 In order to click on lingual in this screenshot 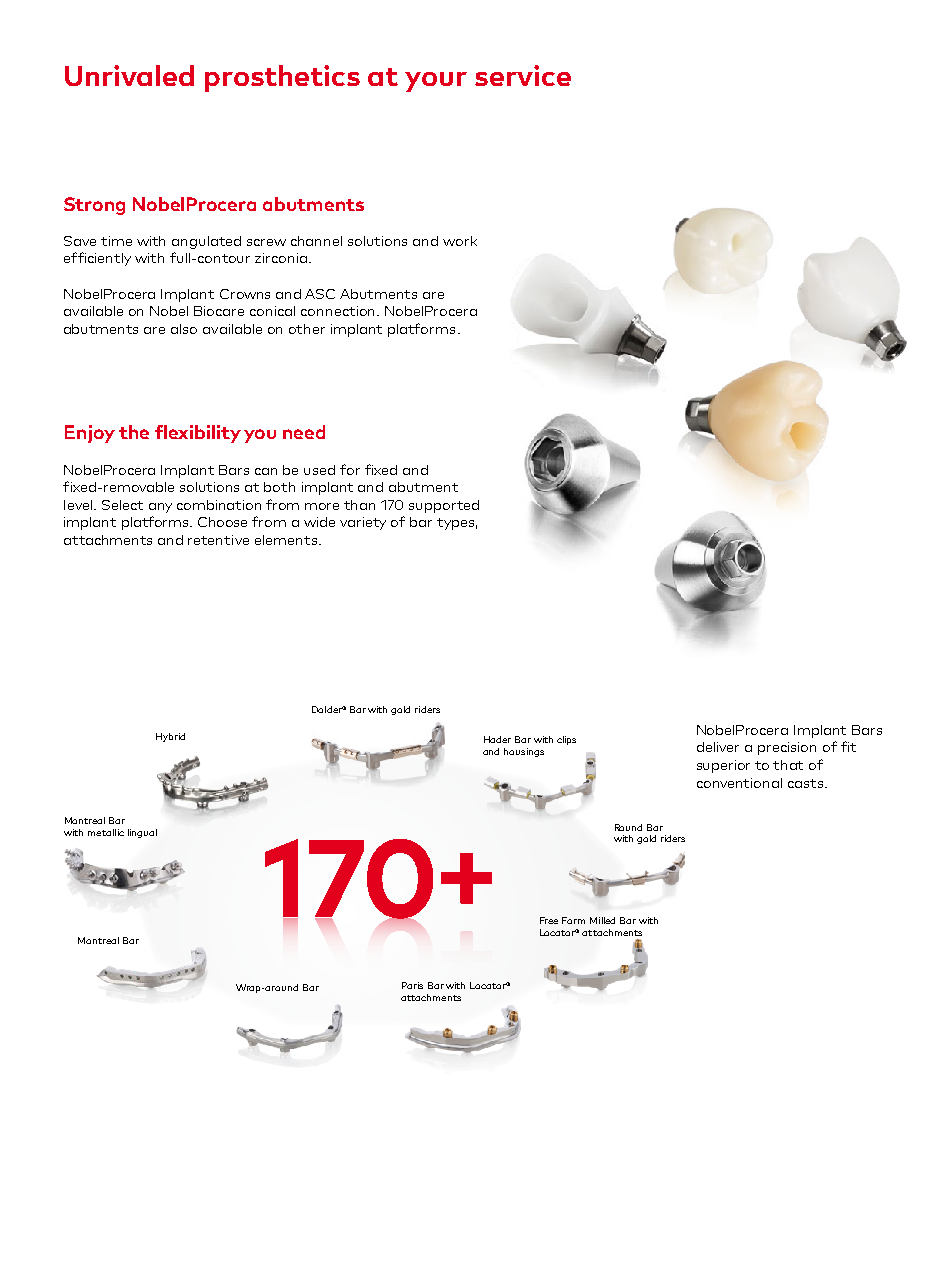, I will do `click(142, 833)`.
